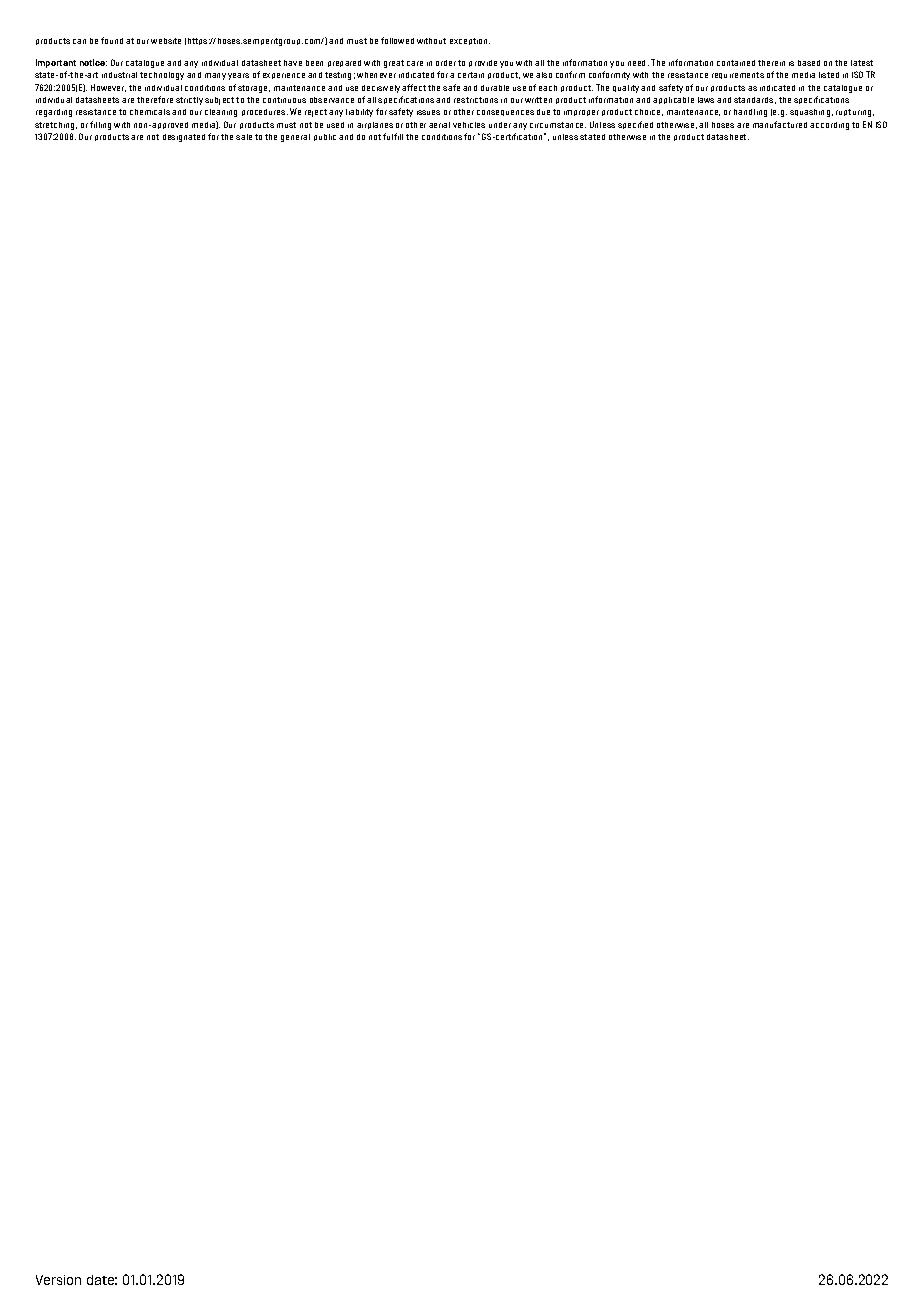  I want to click on designated, so click(184, 138).
